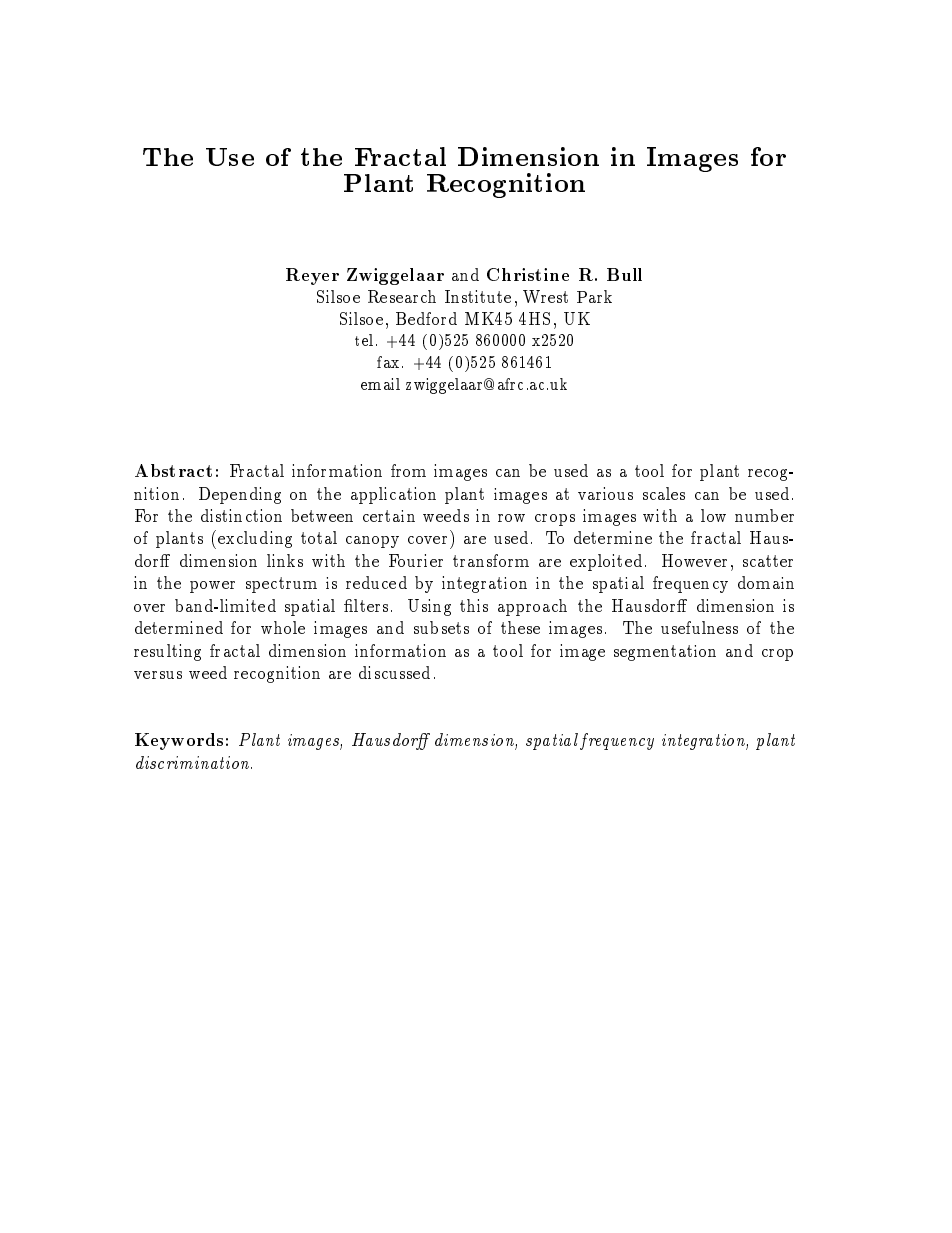  Describe the element at coordinates (665, 653) in the screenshot. I see `segmentation` at that location.
